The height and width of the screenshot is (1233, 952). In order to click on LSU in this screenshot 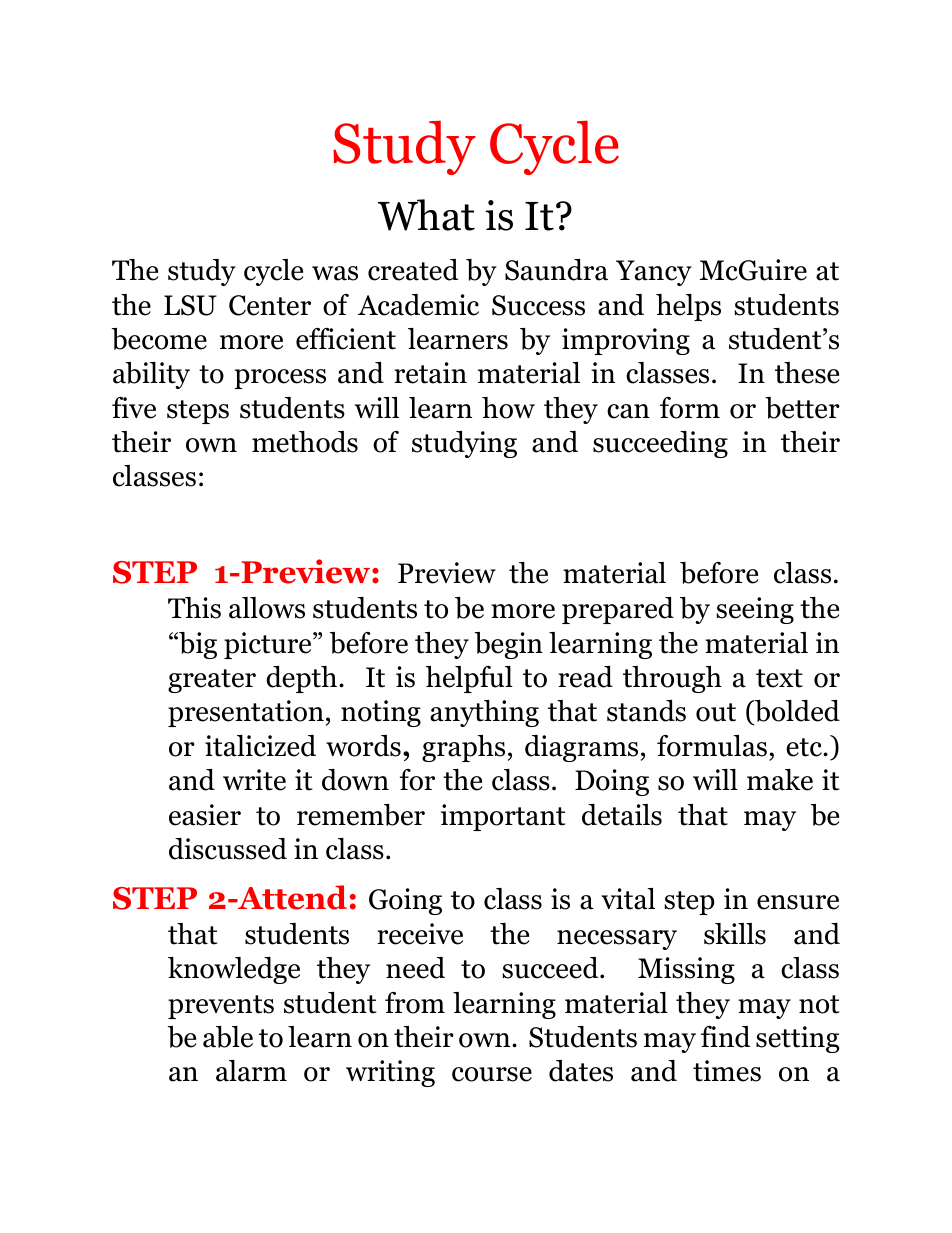, I will do `click(190, 305)`.
